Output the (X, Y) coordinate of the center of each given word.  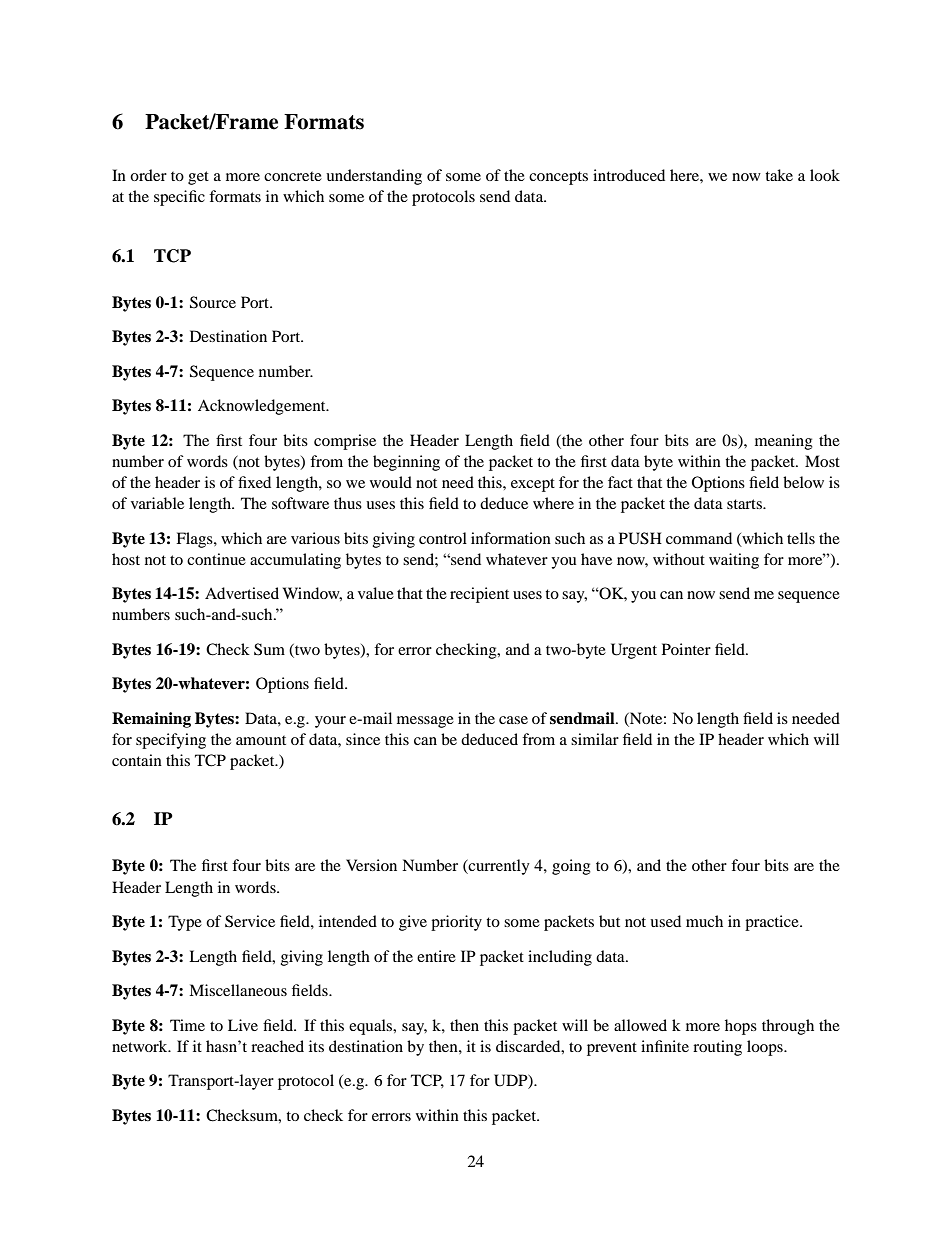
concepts (558, 178)
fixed (254, 482)
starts (745, 504)
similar (595, 739)
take (779, 175)
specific (179, 198)
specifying (171, 741)
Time (187, 1025)
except (533, 485)
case (513, 720)
